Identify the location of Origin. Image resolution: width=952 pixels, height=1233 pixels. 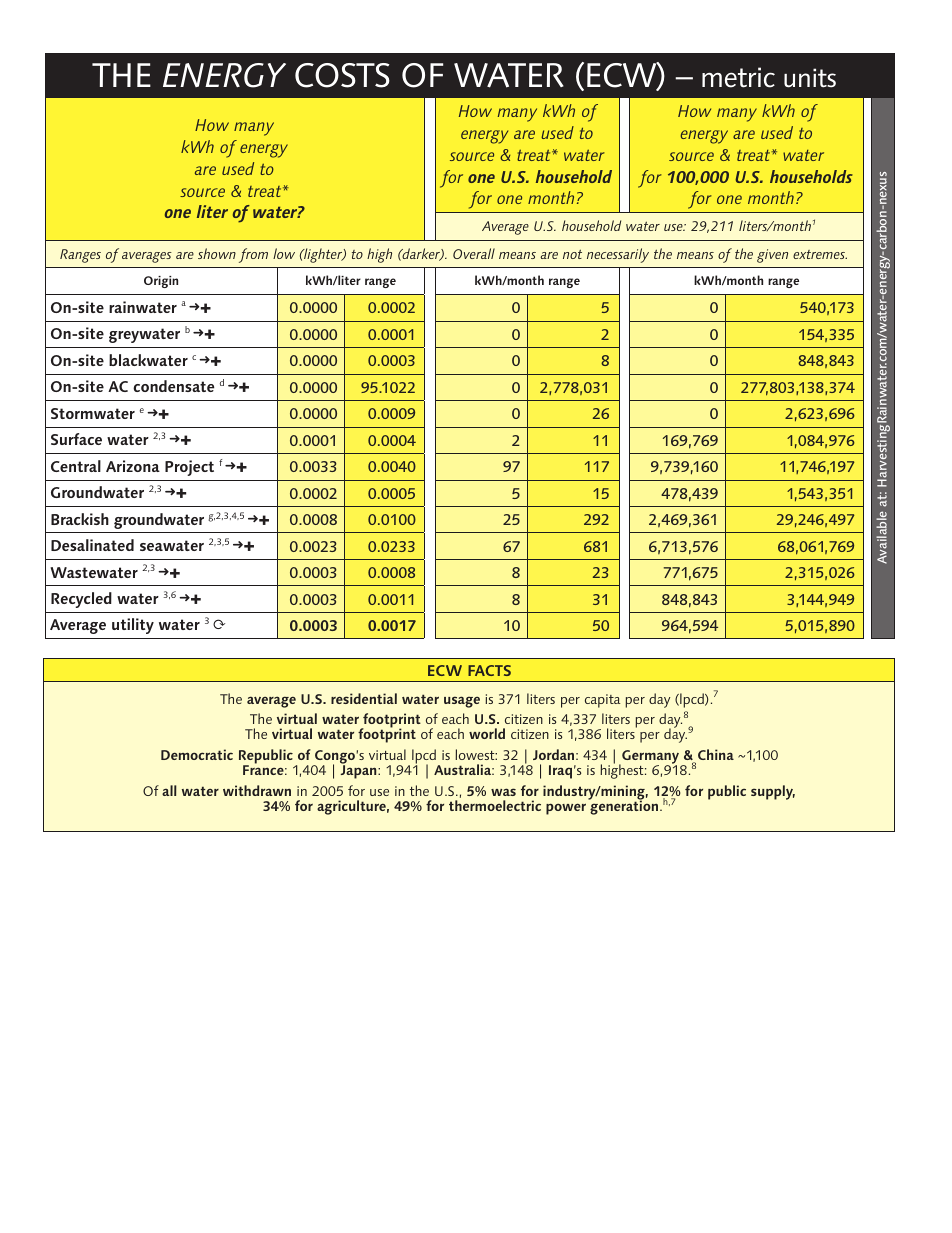
(161, 282).
